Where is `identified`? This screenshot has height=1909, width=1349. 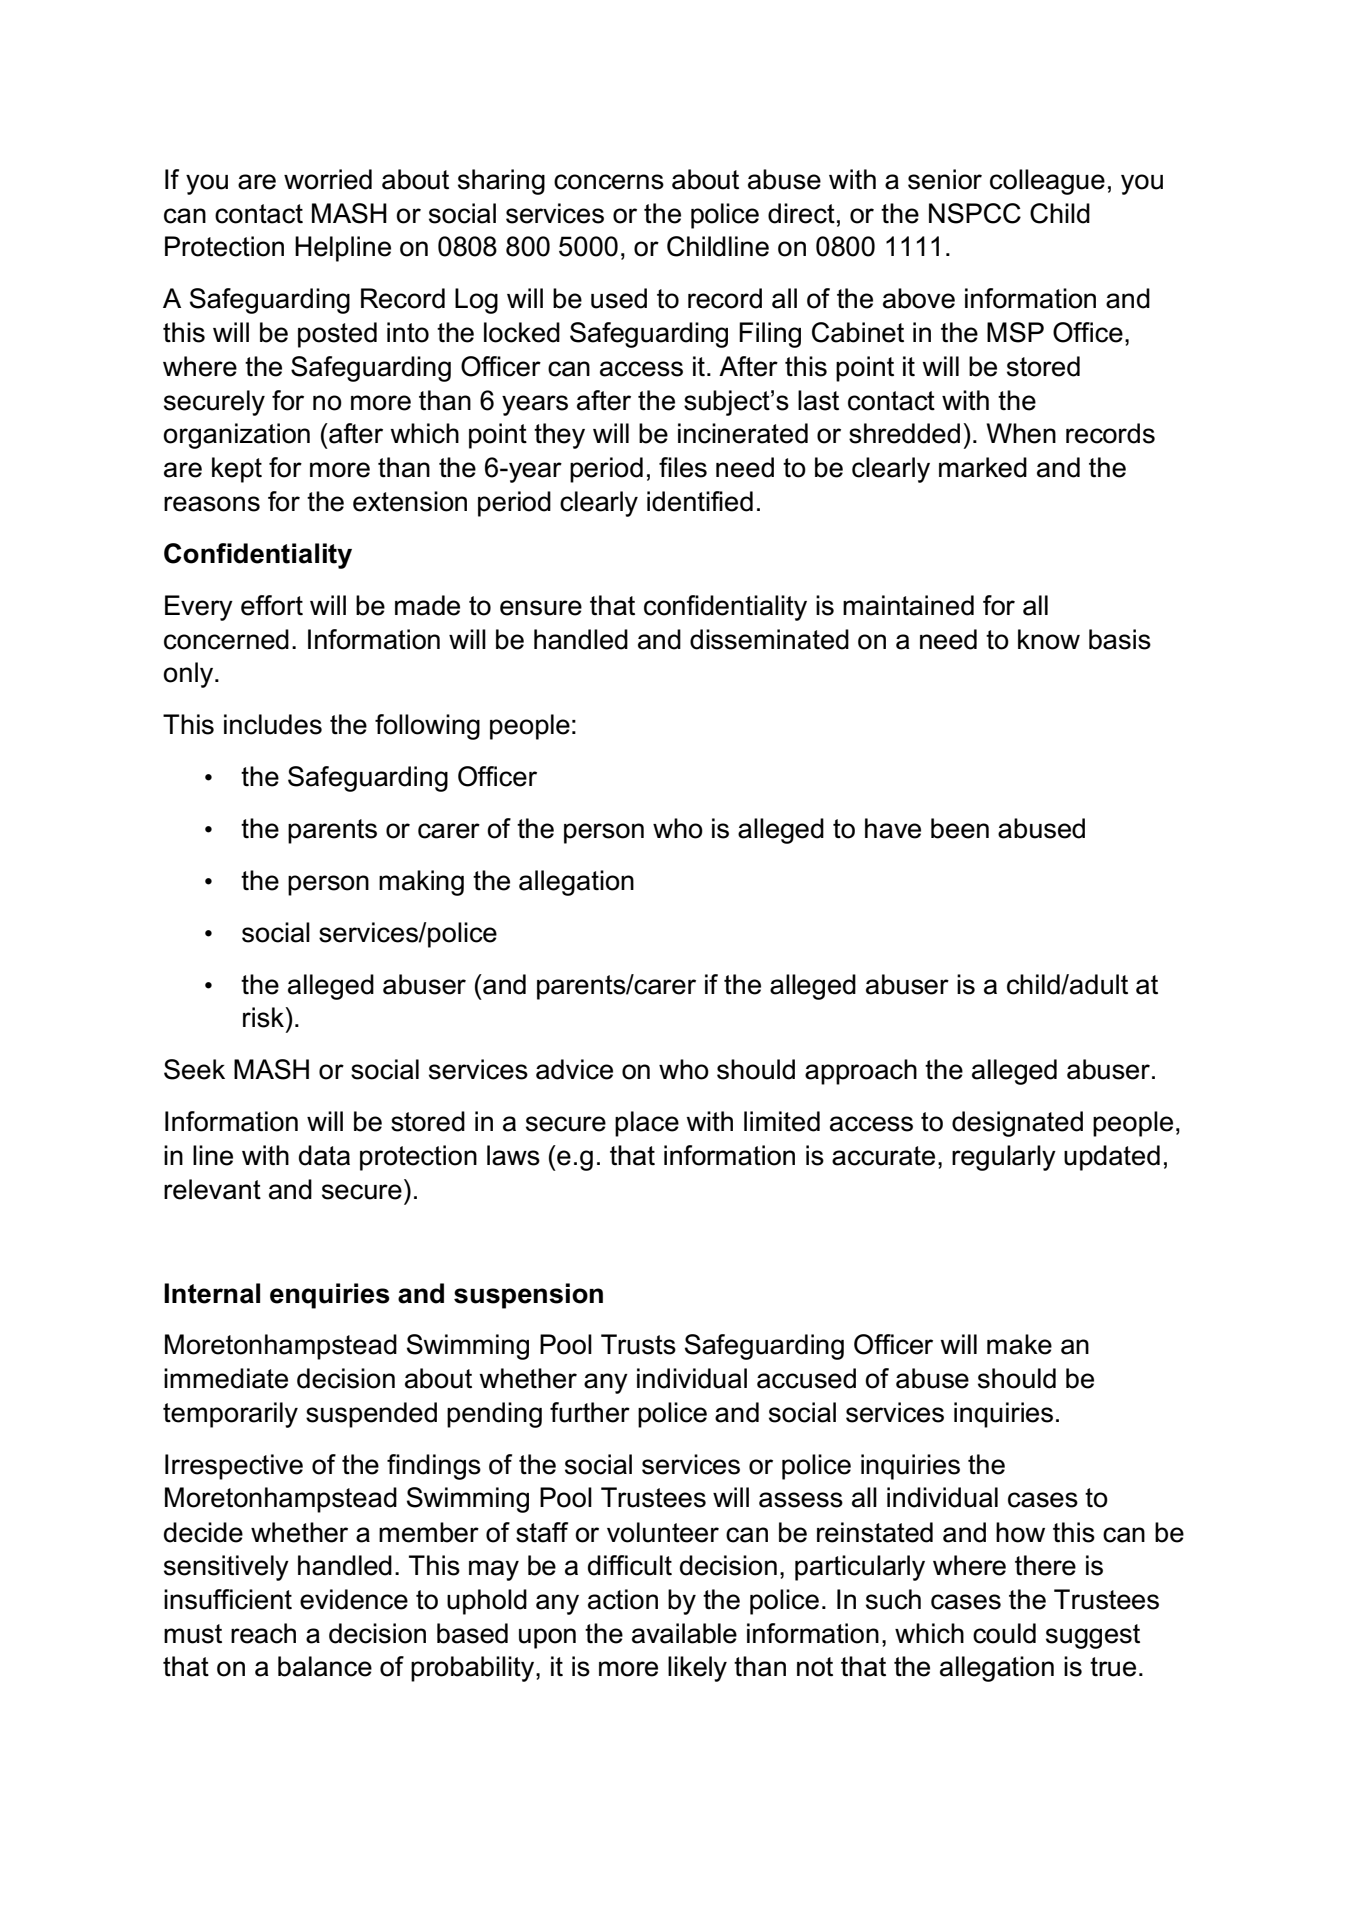 identified is located at coordinates (700, 501).
